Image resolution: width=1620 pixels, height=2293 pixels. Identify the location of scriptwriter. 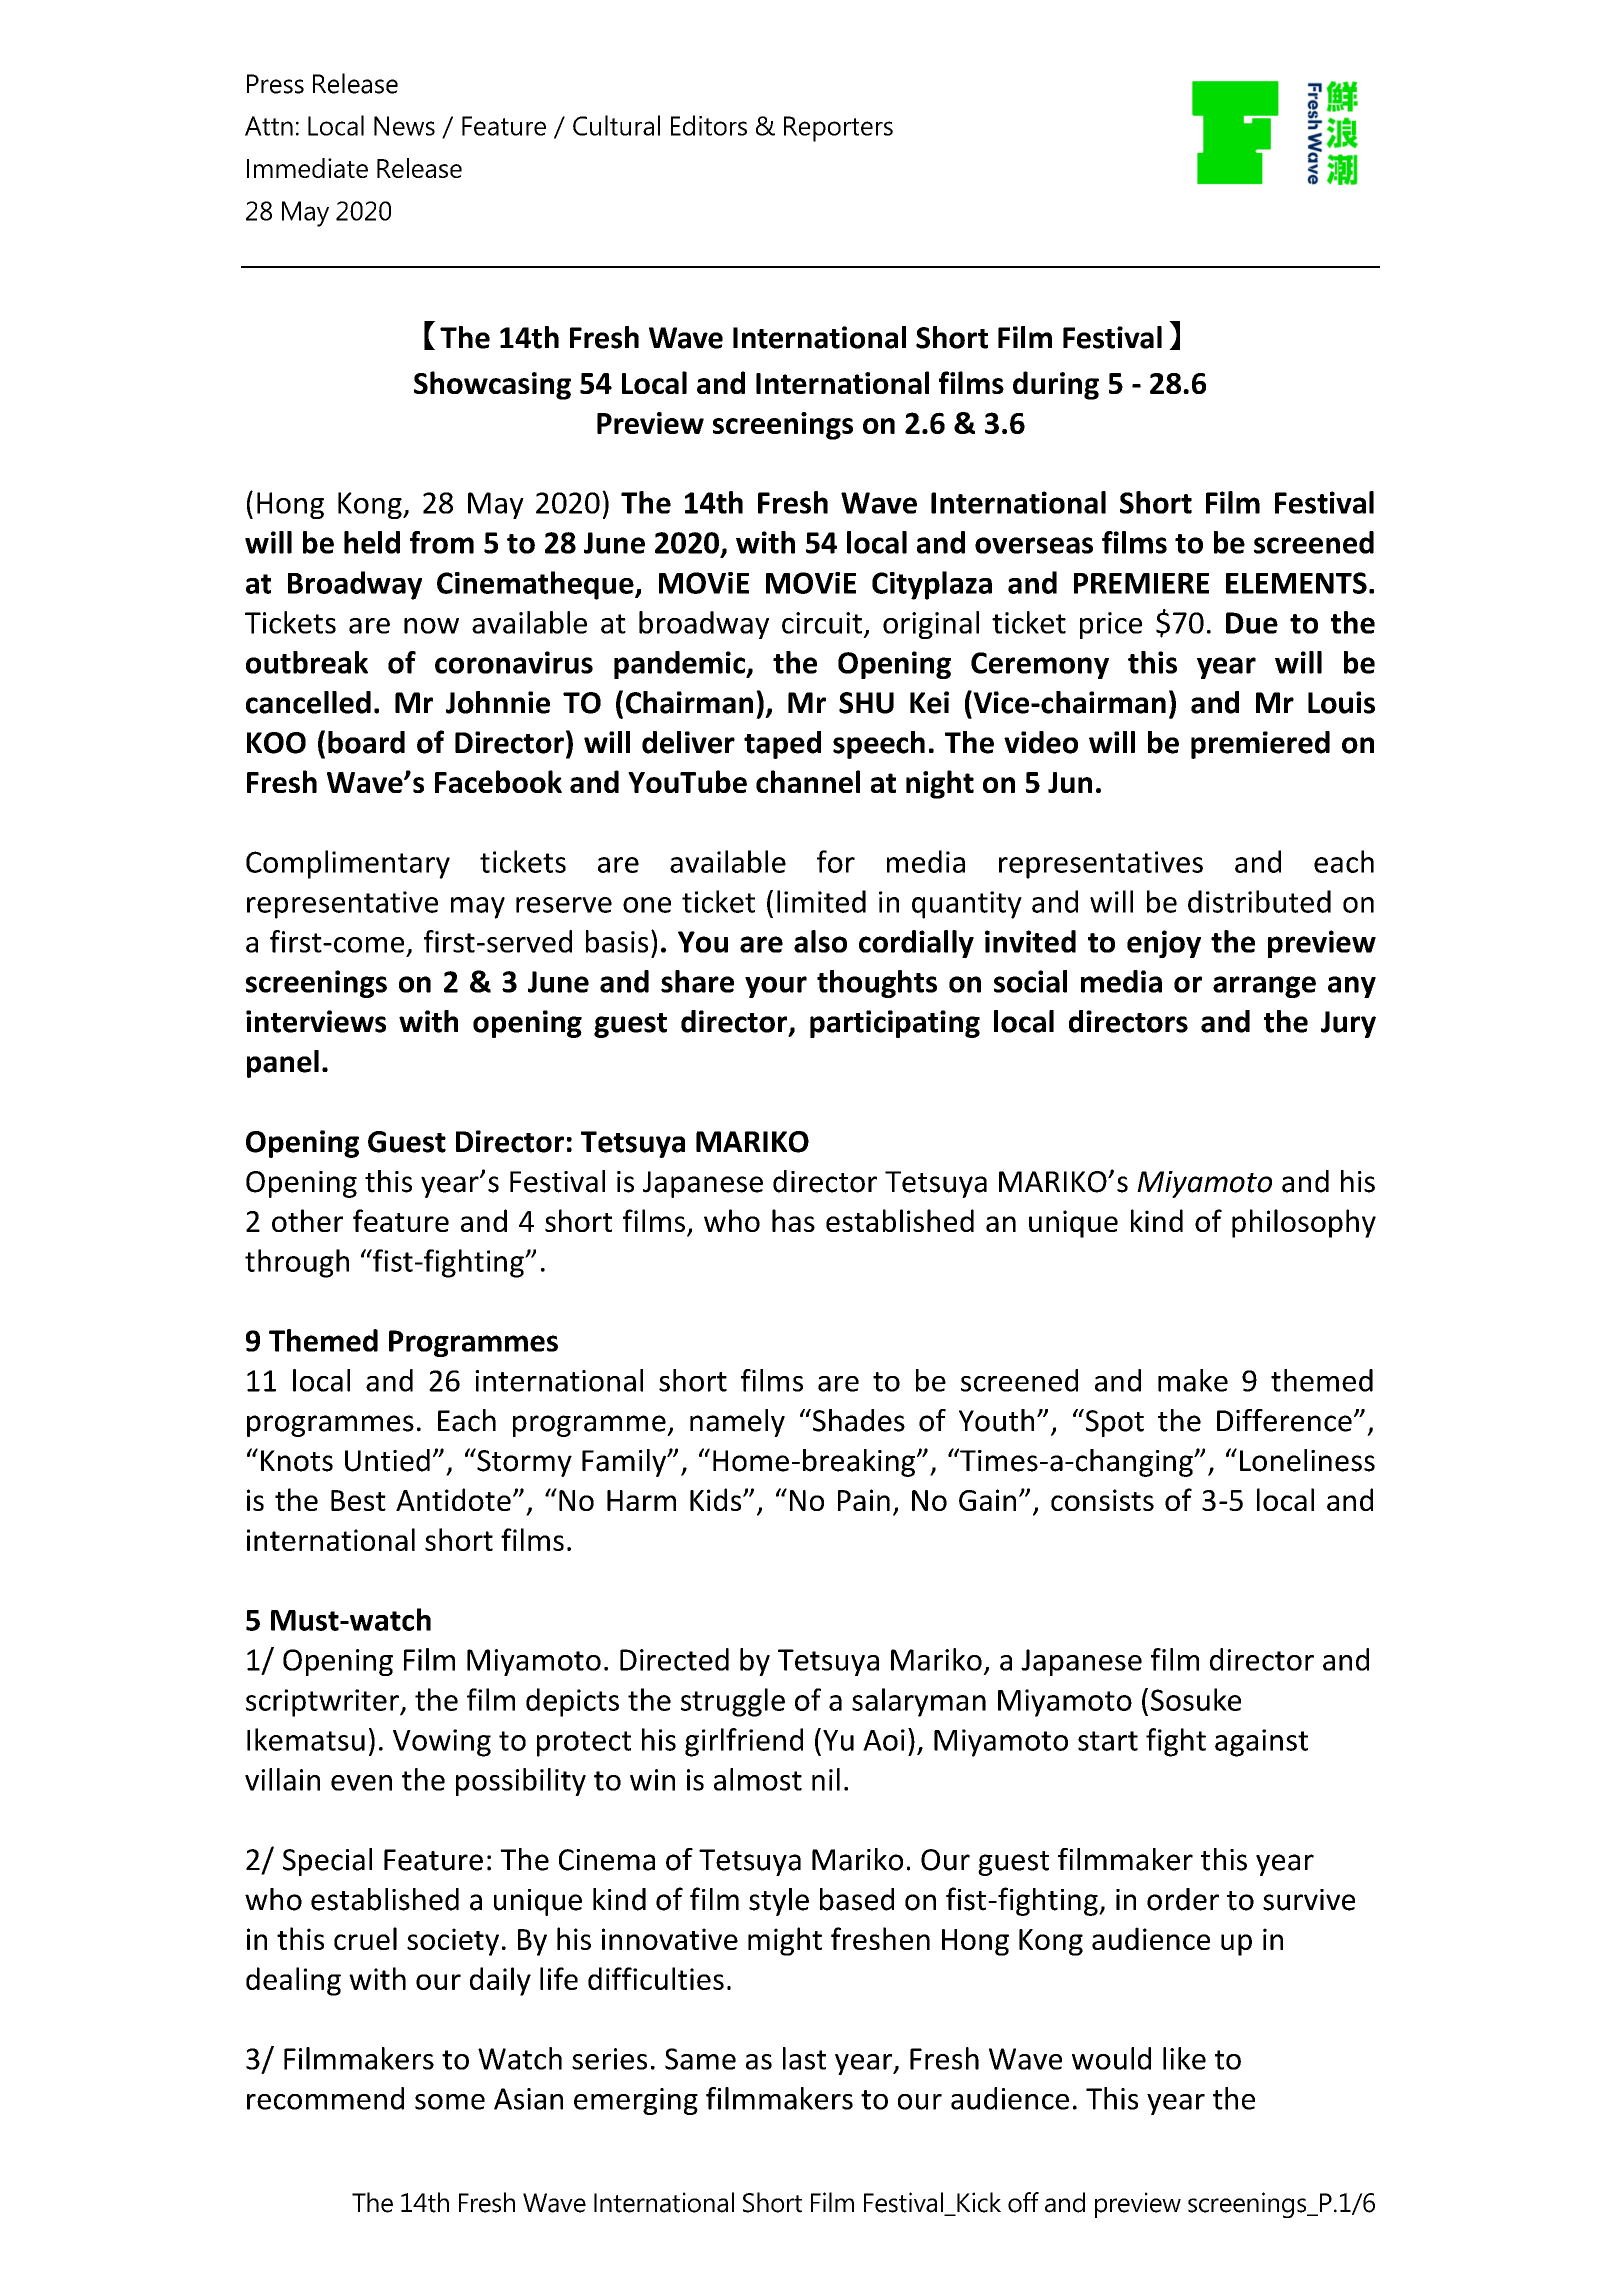
(323, 1703).
